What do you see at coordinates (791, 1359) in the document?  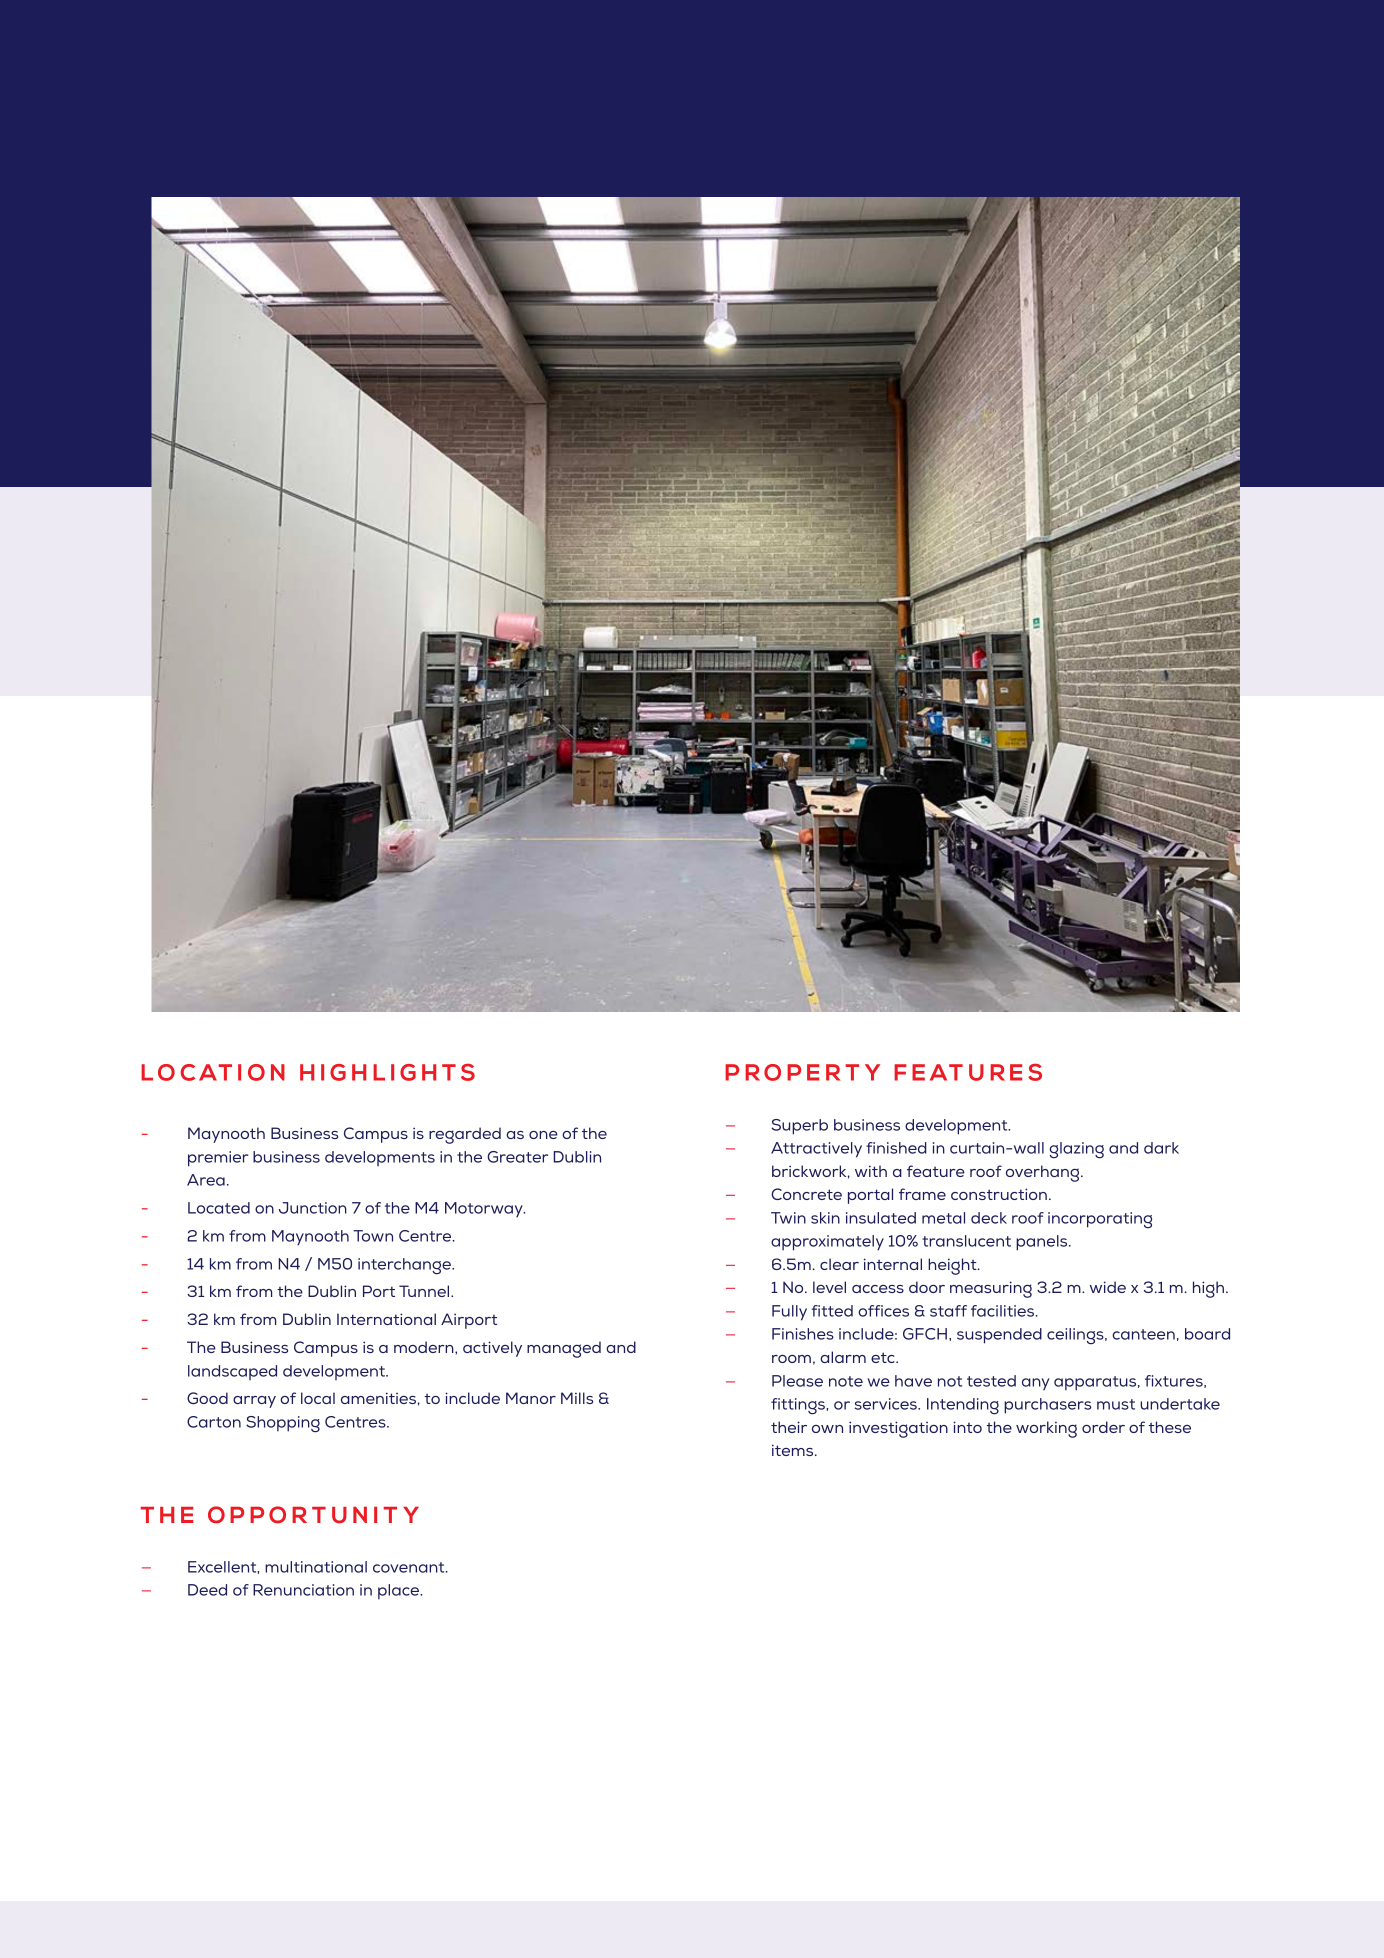 I see `room` at bounding box center [791, 1359].
